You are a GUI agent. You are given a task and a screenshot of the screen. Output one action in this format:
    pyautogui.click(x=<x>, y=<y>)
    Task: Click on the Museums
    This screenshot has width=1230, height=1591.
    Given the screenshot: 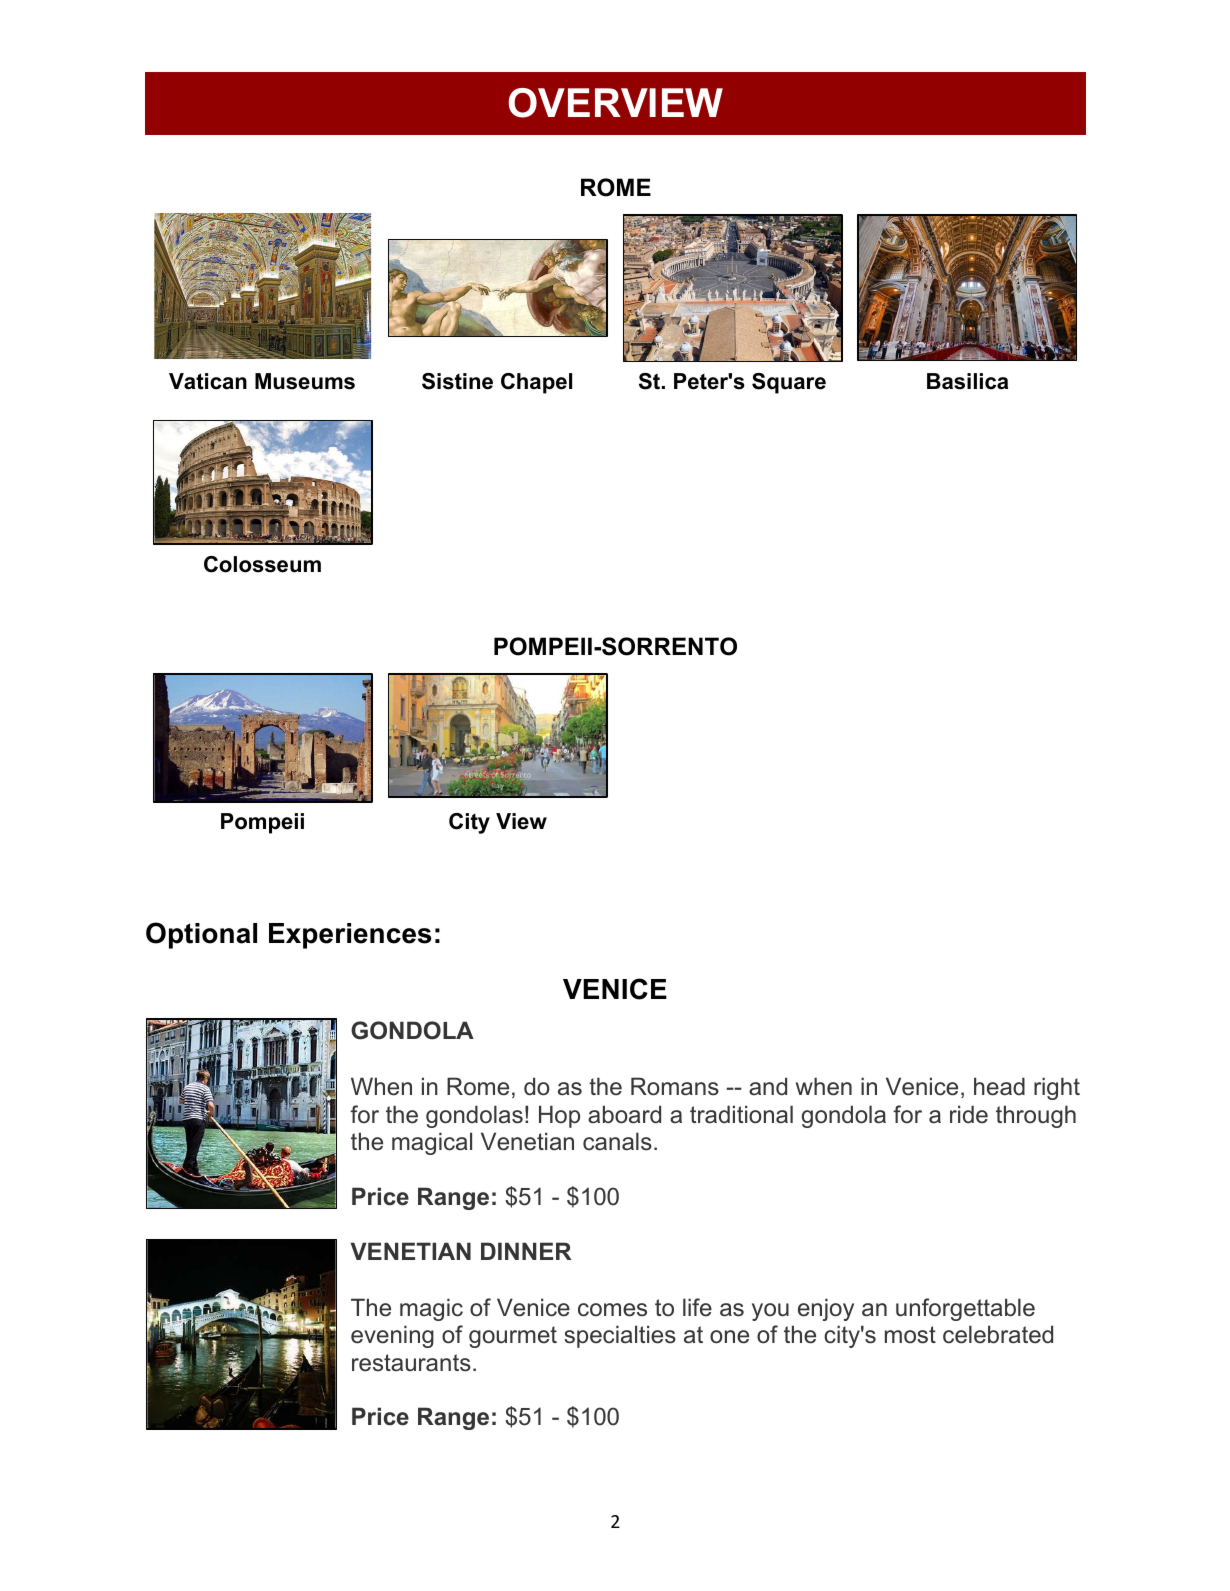 What is the action you would take?
    pyautogui.click(x=305, y=381)
